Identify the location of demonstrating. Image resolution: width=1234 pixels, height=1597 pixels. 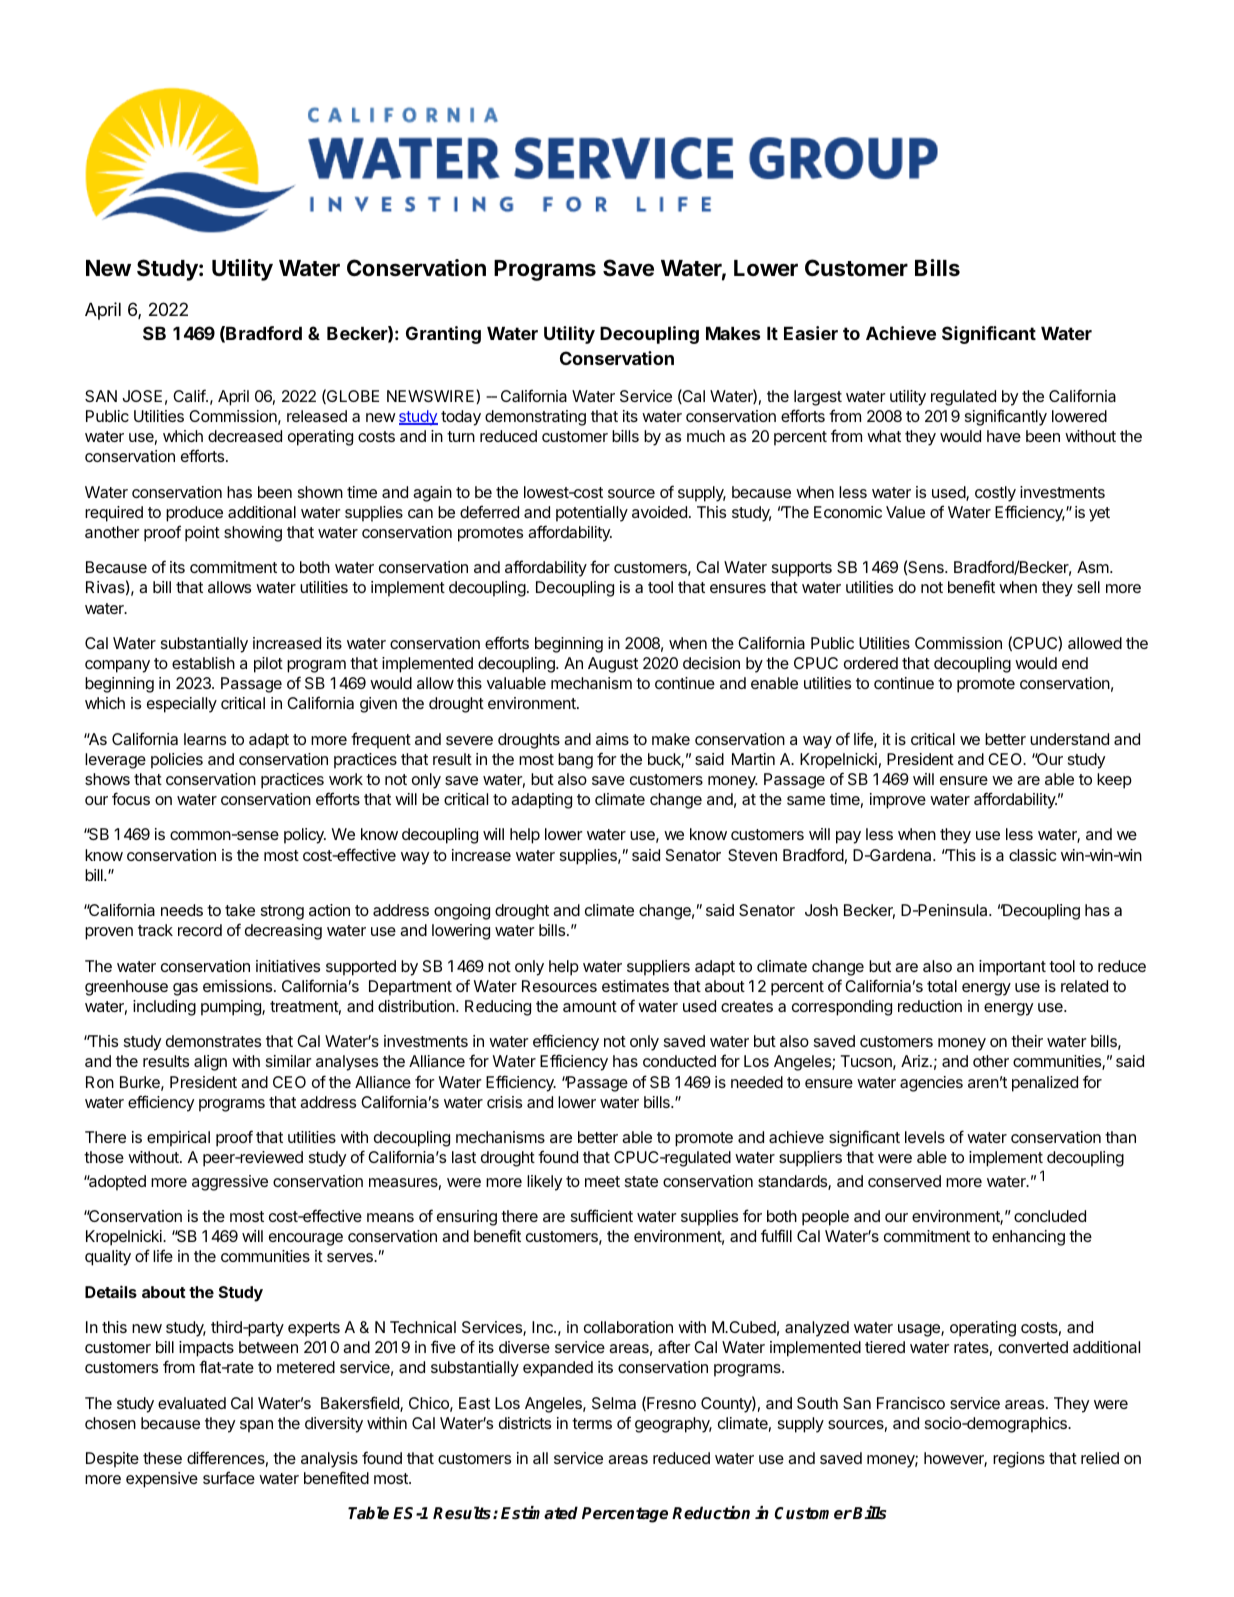
(535, 418).
